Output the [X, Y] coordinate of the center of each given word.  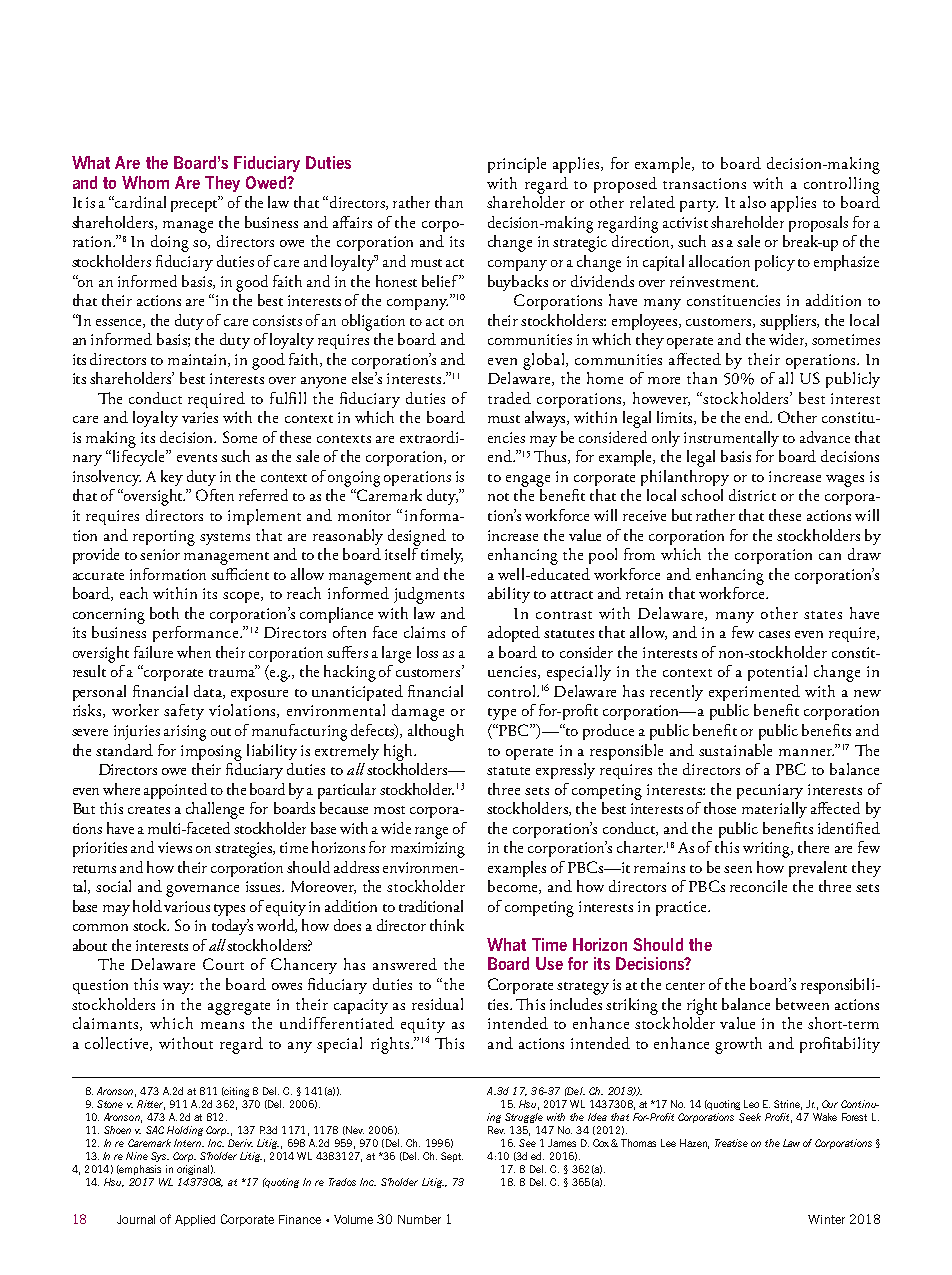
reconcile [758, 886]
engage [528, 481]
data [209, 692]
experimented [754, 693]
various [187, 906]
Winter [826, 1219]
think [447, 925]
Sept [452, 1157]
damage [418, 712]
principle [517, 165]
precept [195, 205]
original [193, 1170]
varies [200, 417]
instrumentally [731, 439]
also [753, 202]
